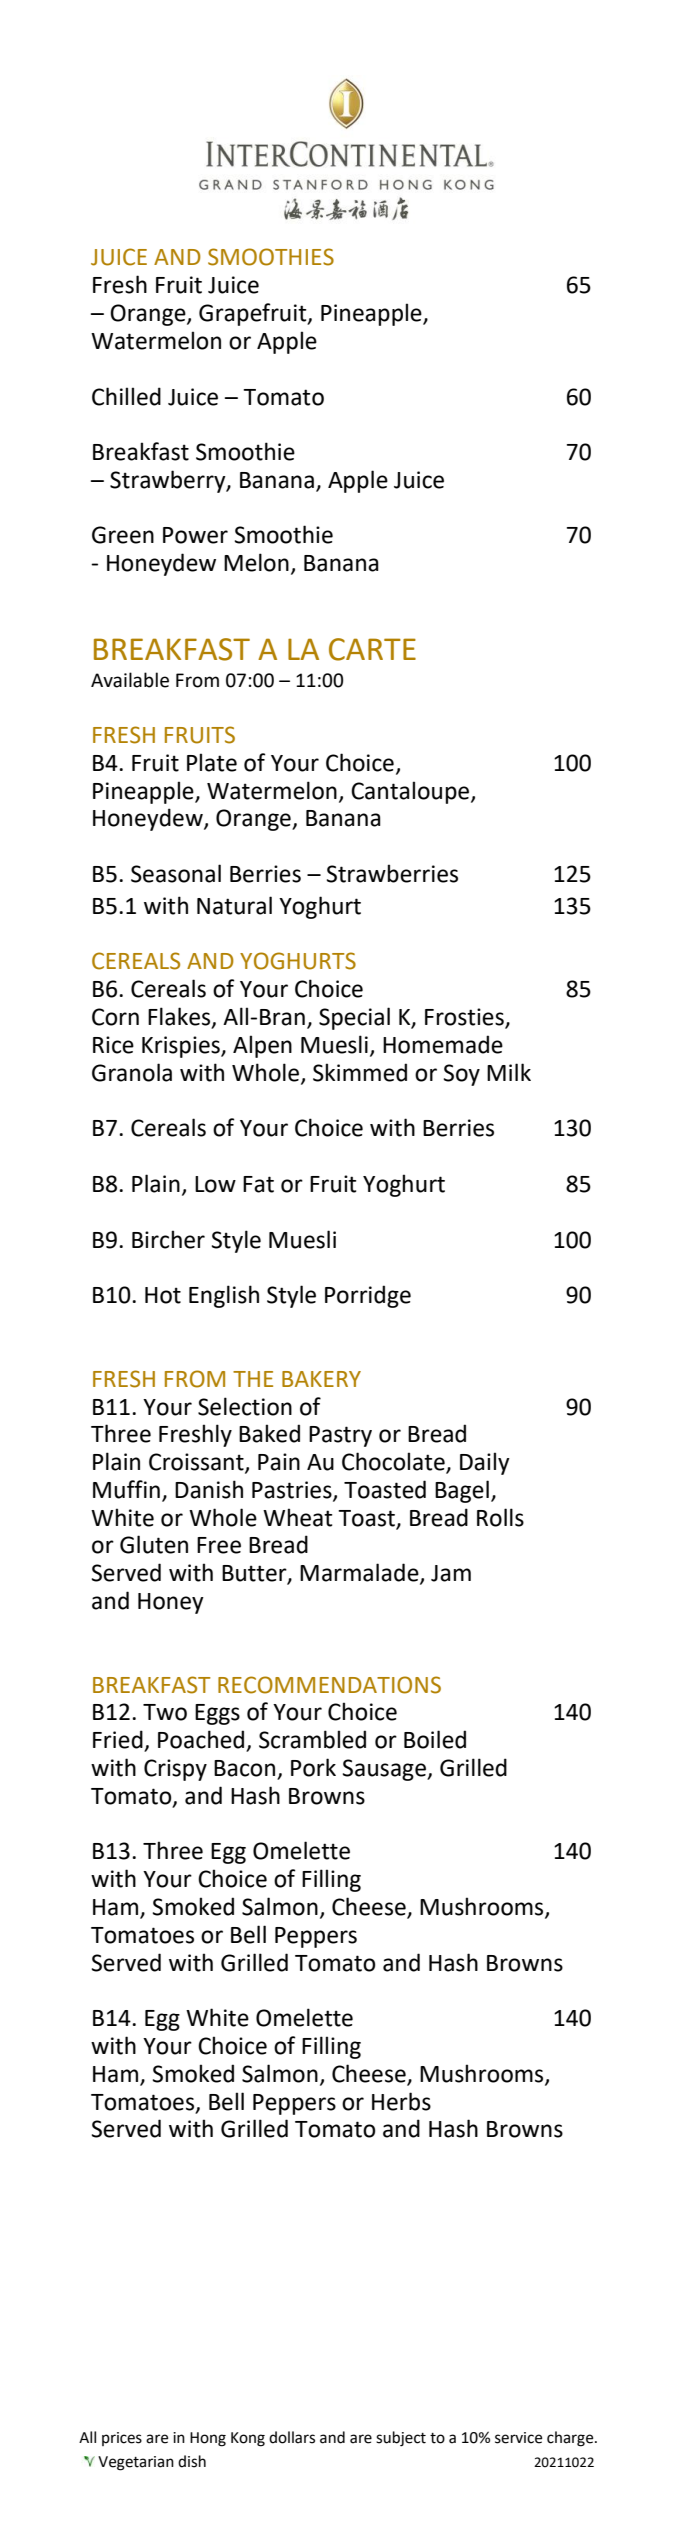  Describe the element at coordinates (182, 1047) in the page. I see `Krispies` at that location.
